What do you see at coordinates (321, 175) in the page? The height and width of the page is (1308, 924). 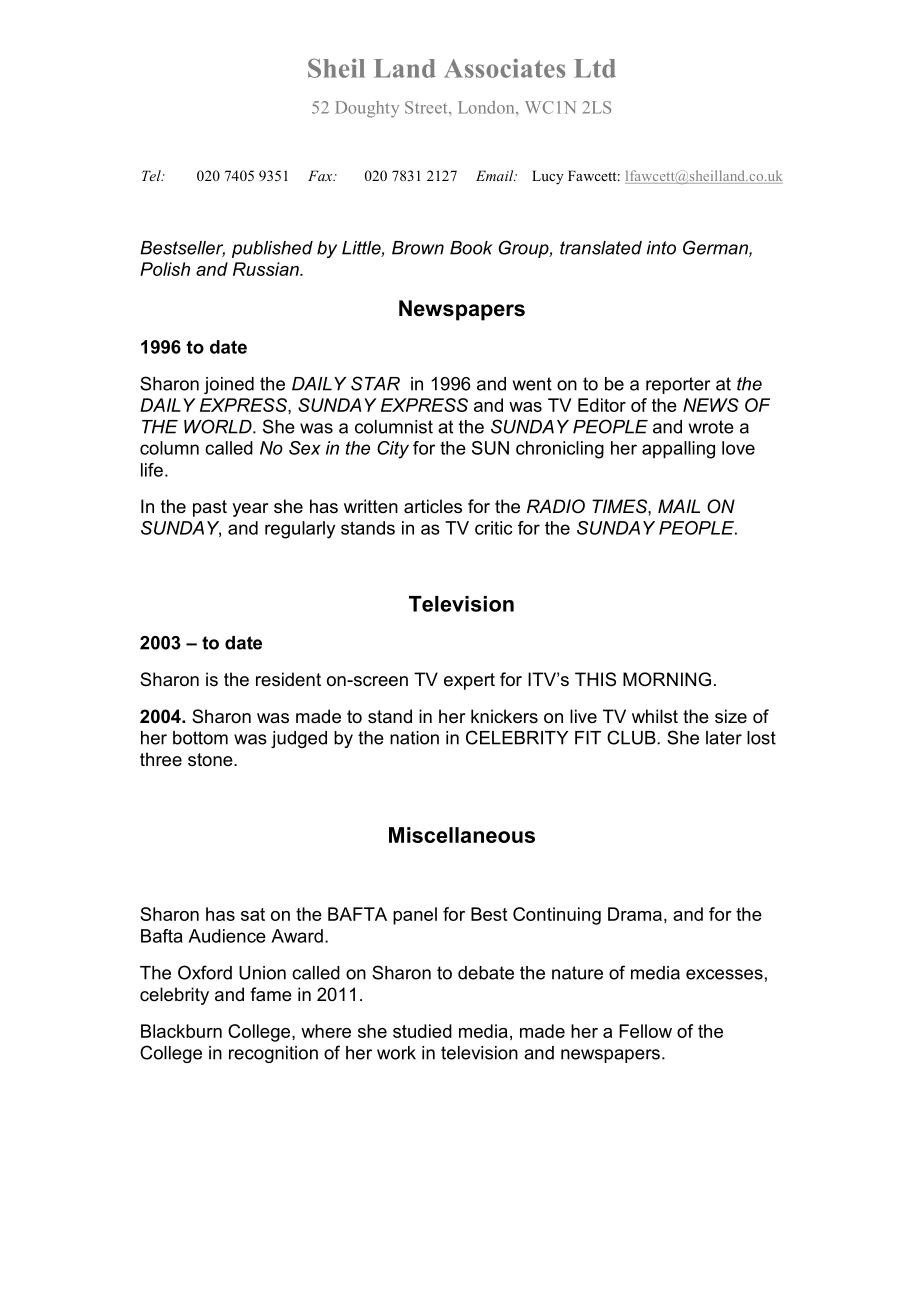 I see `Fax` at bounding box center [321, 175].
